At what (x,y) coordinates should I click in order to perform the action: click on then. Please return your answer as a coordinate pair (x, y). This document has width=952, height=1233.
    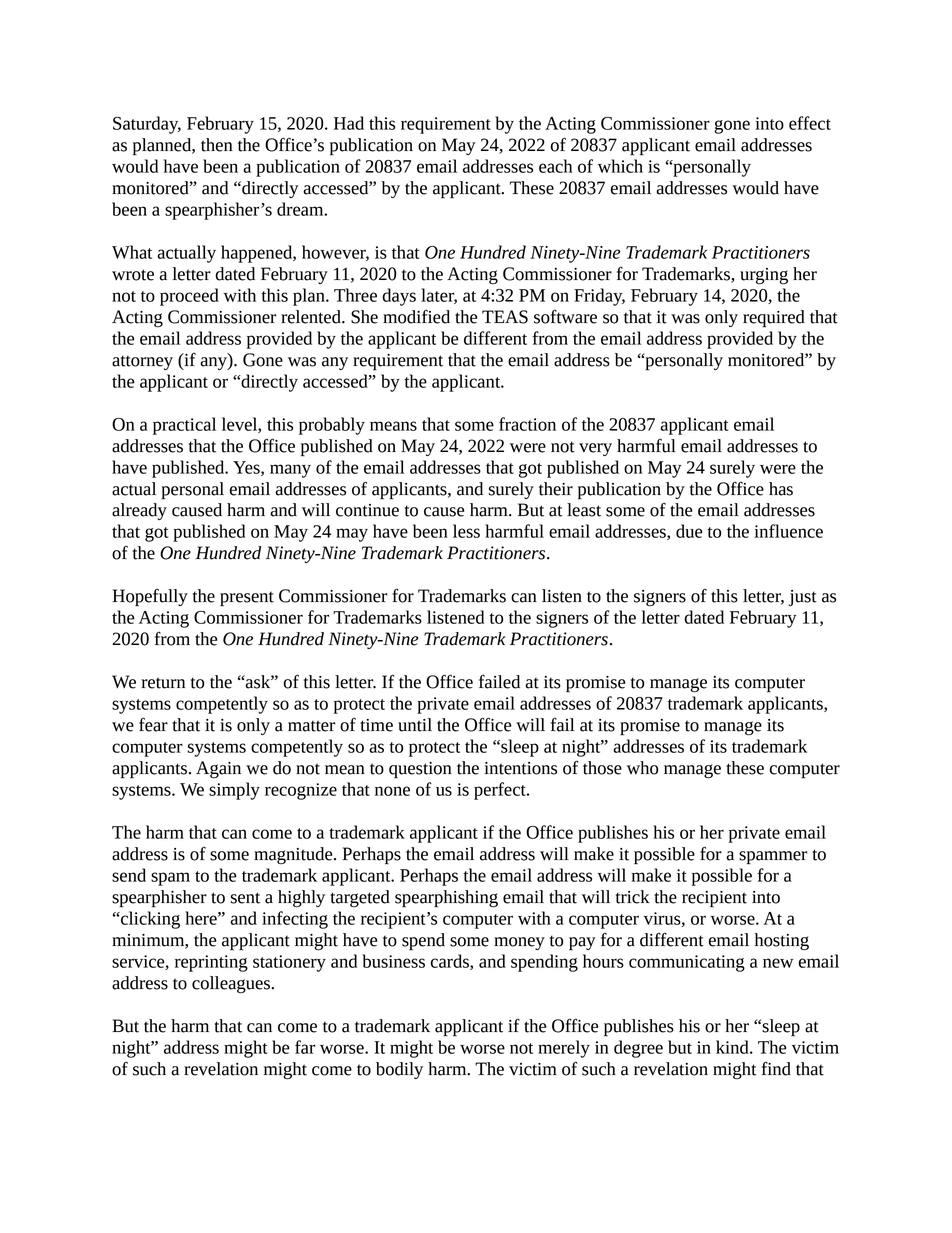
    Looking at the image, I should click on (217, 145).
